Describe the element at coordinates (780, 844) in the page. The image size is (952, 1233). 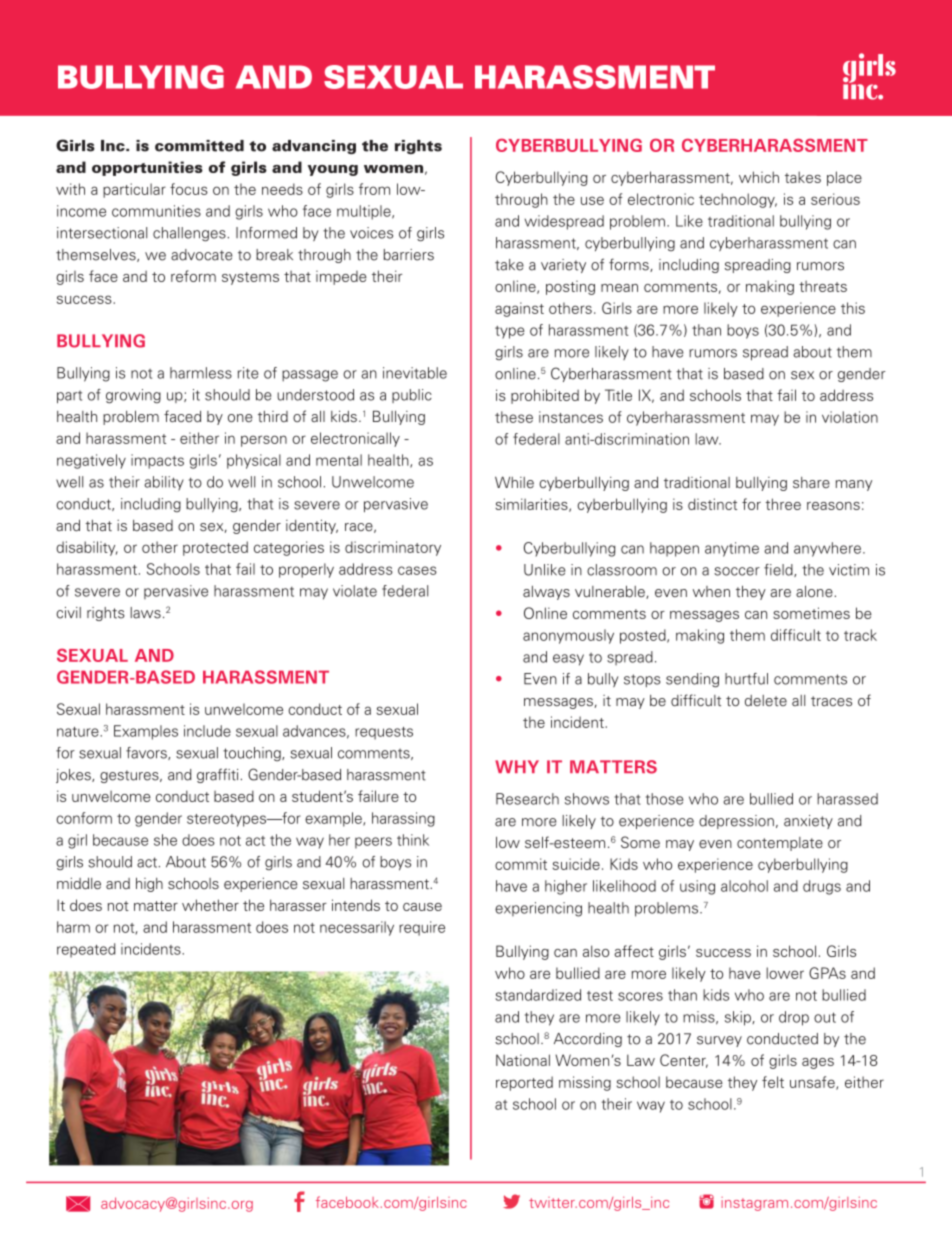
I see `contemplate` at that location.
